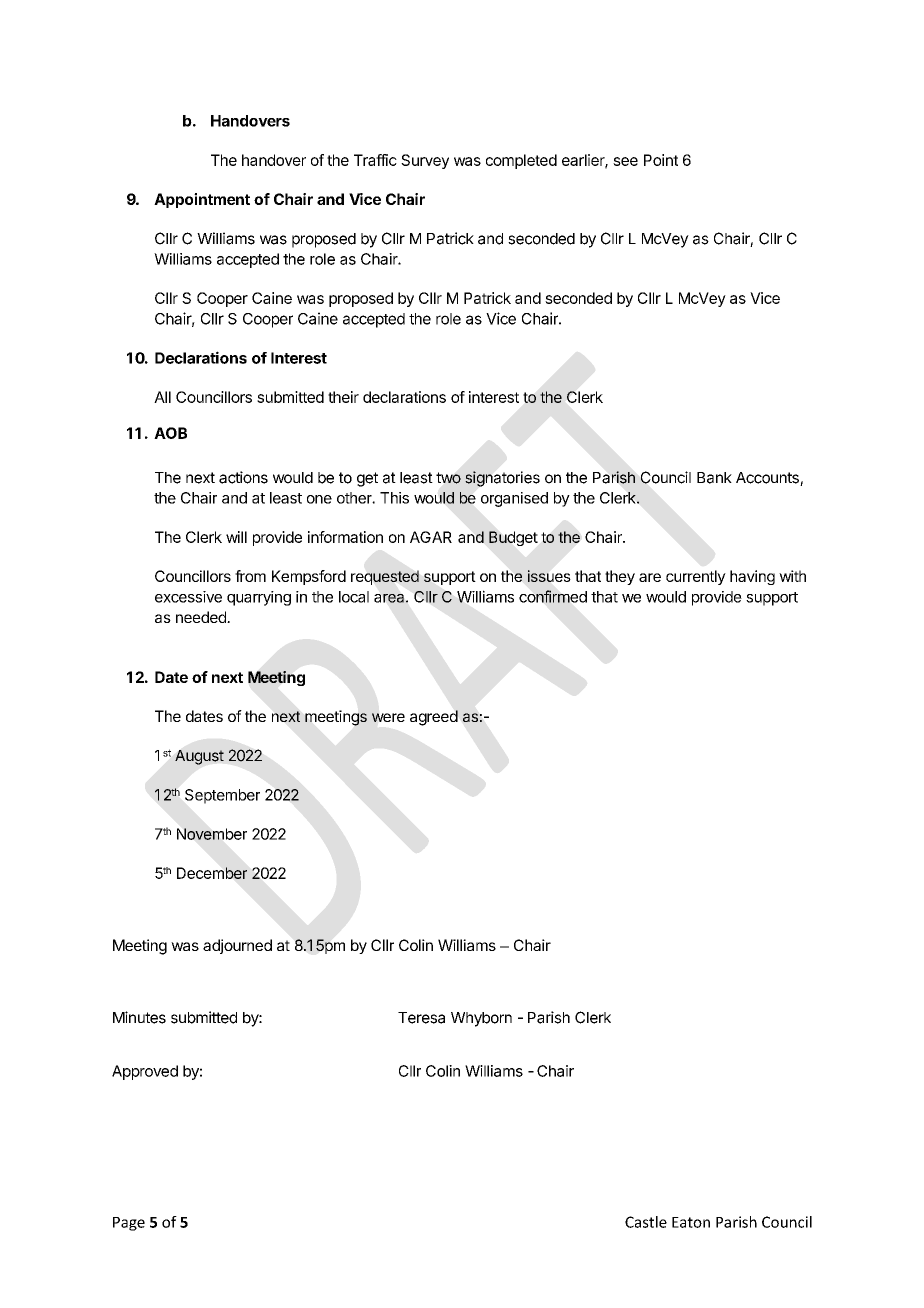  I want to click on December, so click(212, 873).
